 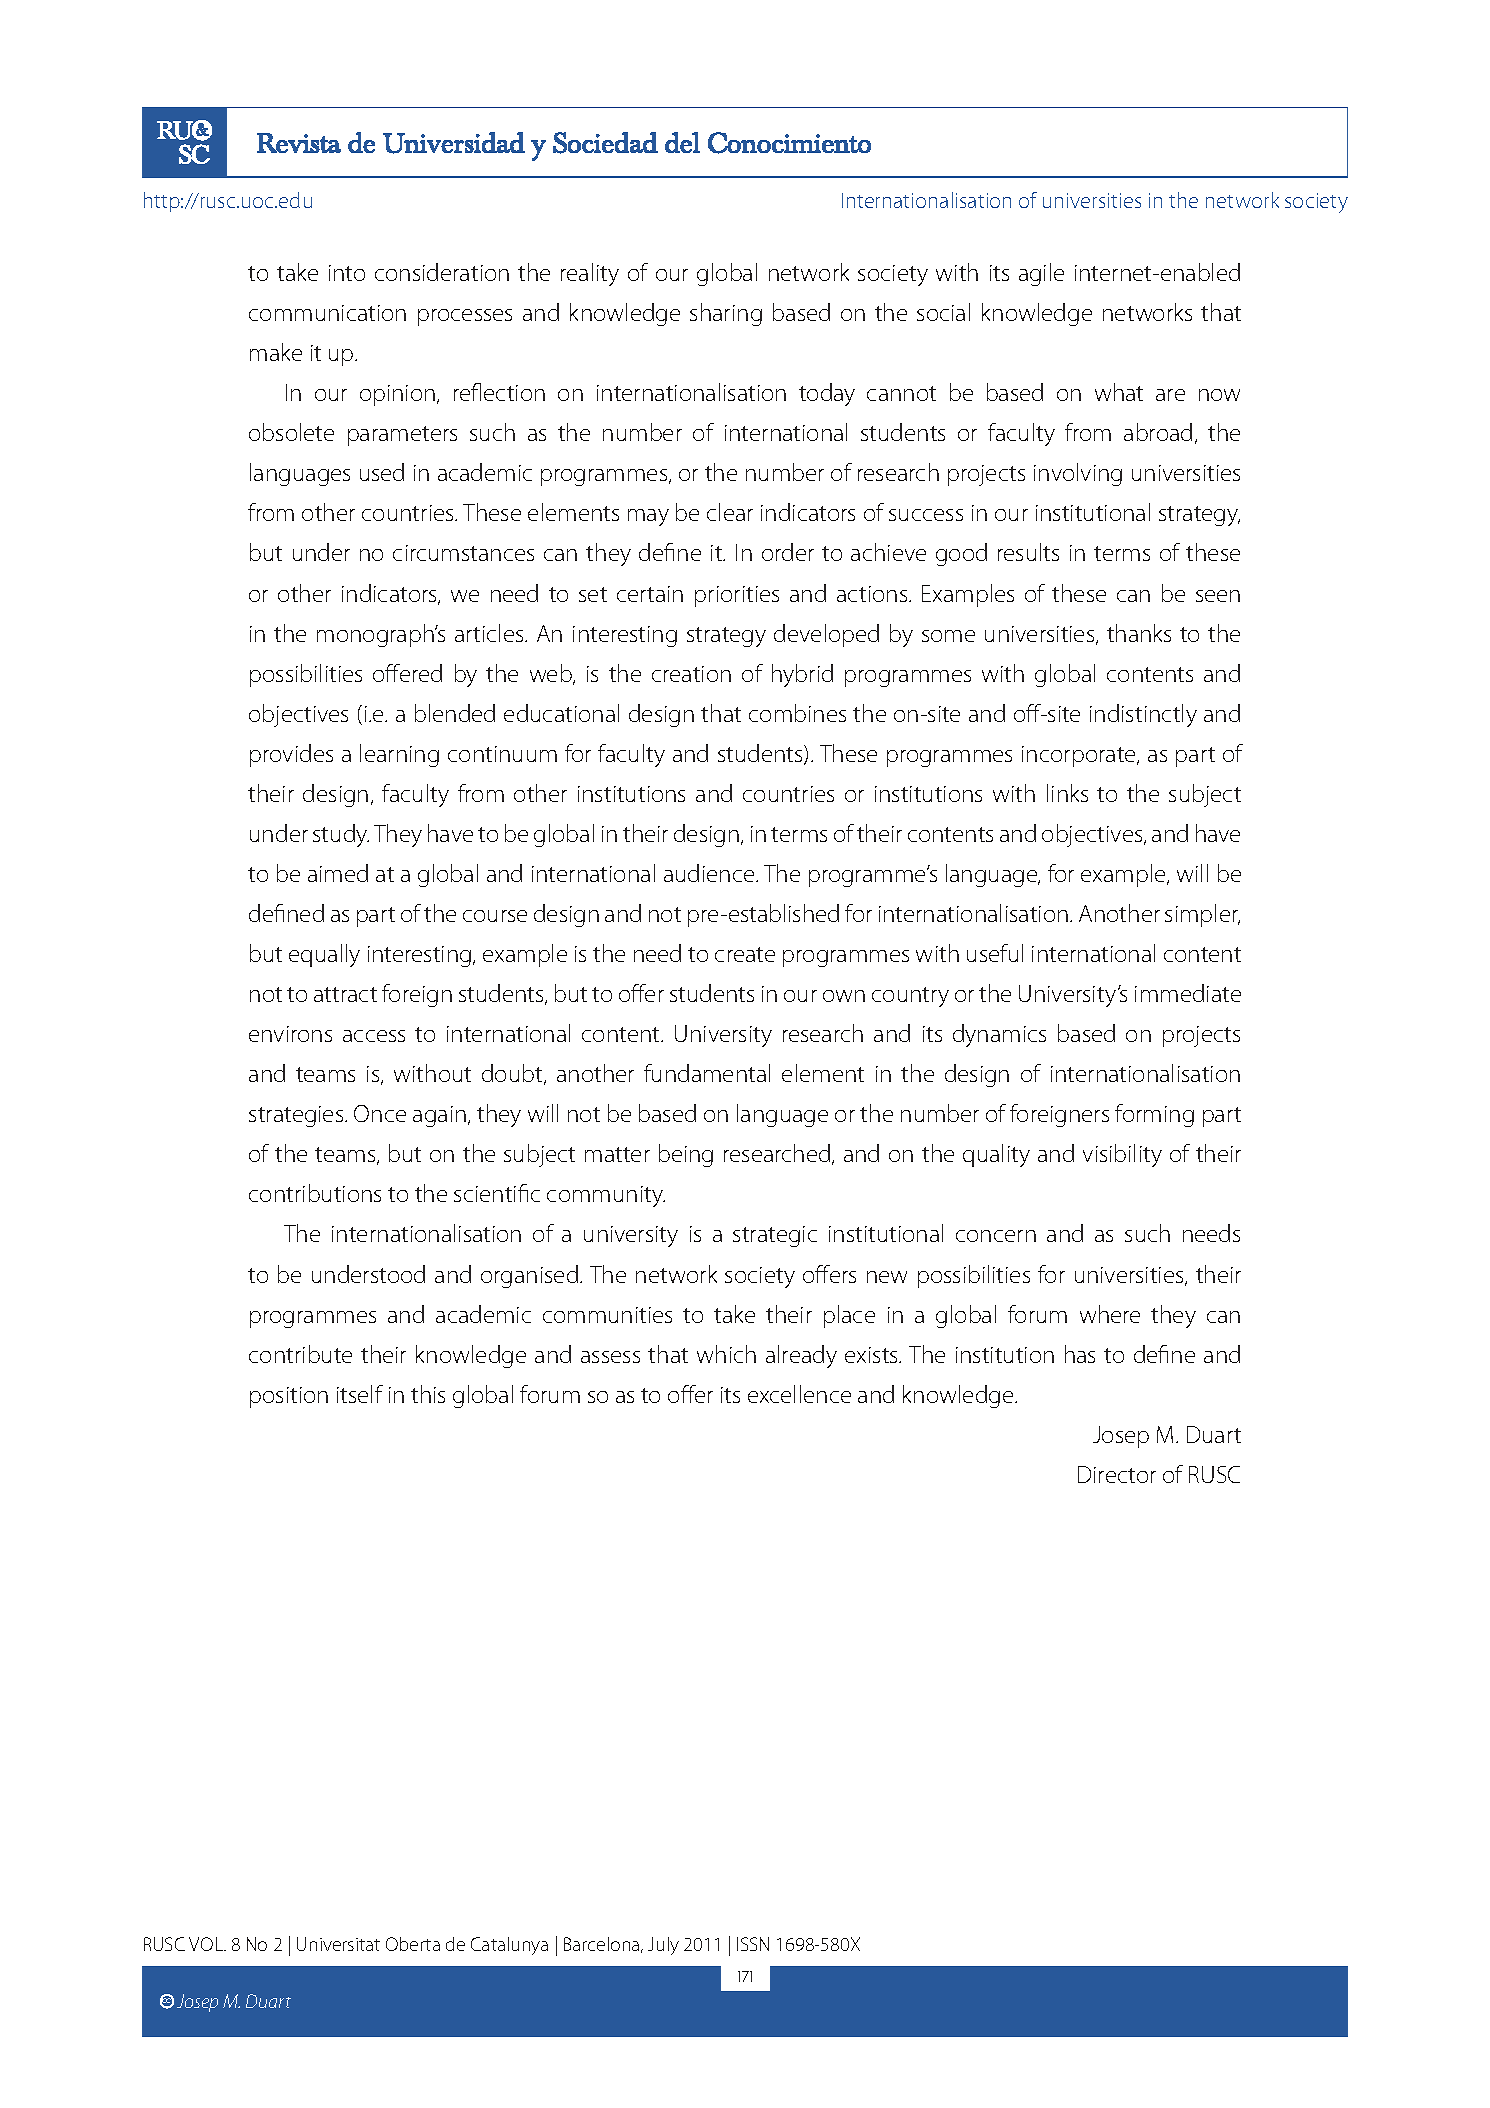 I want to click on indistinctly, so click(x=1143, y=715).
